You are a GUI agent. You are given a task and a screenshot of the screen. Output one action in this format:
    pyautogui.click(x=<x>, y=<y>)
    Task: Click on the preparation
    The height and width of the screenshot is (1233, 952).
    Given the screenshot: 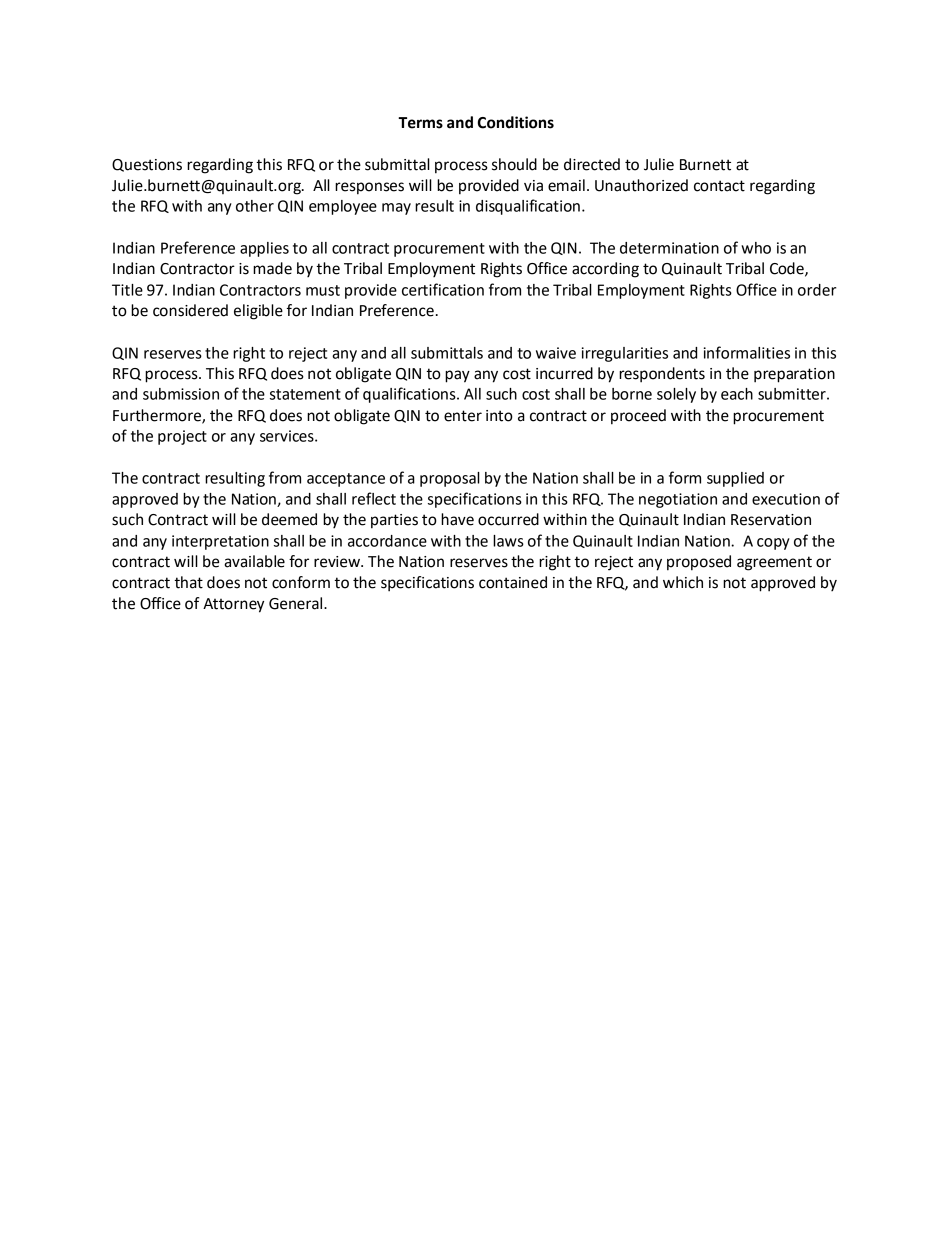 What is the action you would take?
    pyautogui.click(x=794, y=375)
